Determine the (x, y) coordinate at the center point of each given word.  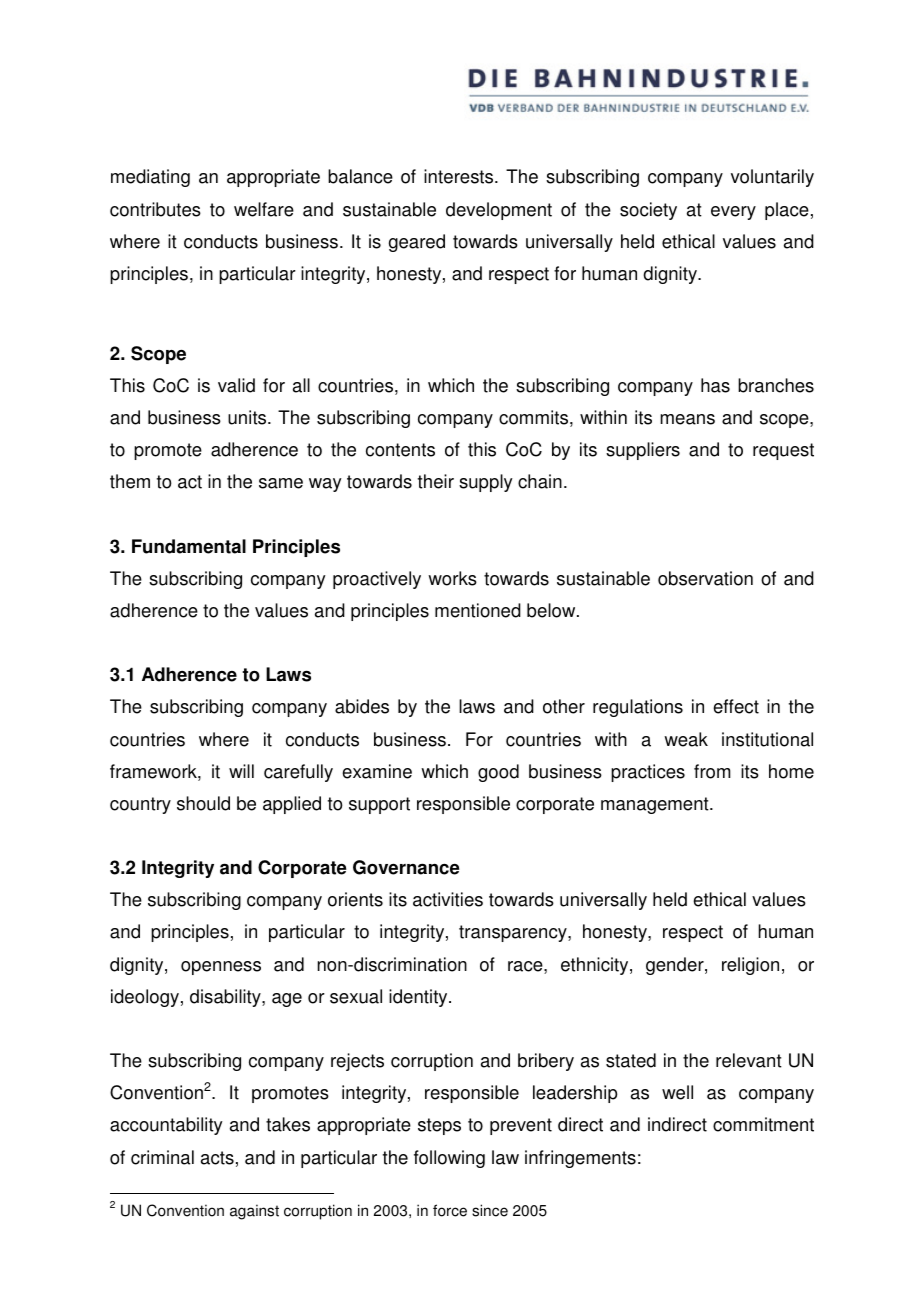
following (449, 1159)
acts (217, 1158)
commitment (763, 1124)
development (499, 211)
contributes (155, 209)
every (733, 213)
